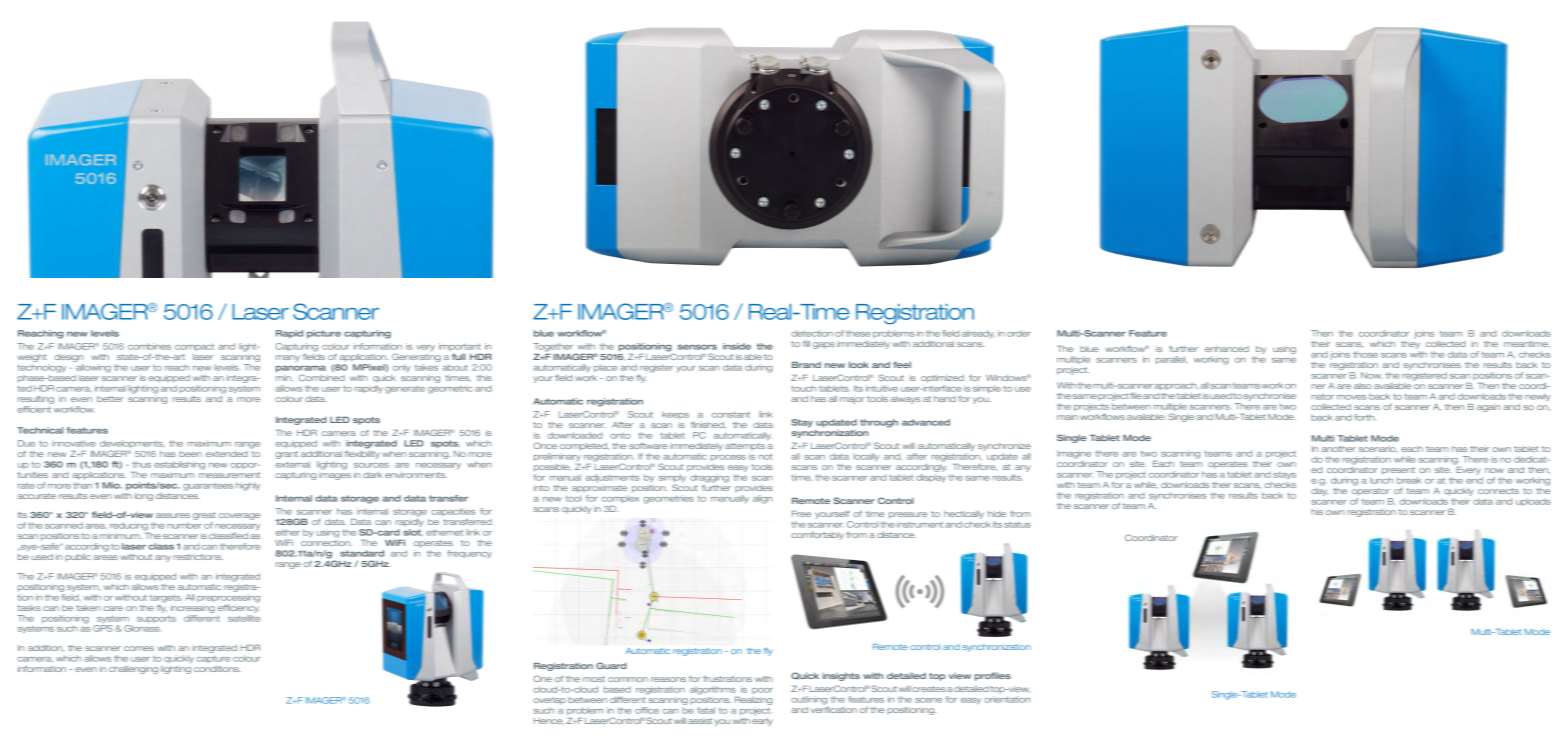 The image size is (1568, 741). Describe the element at coordinates (1398, 471) in the screenshot. I see `present` at that location.
